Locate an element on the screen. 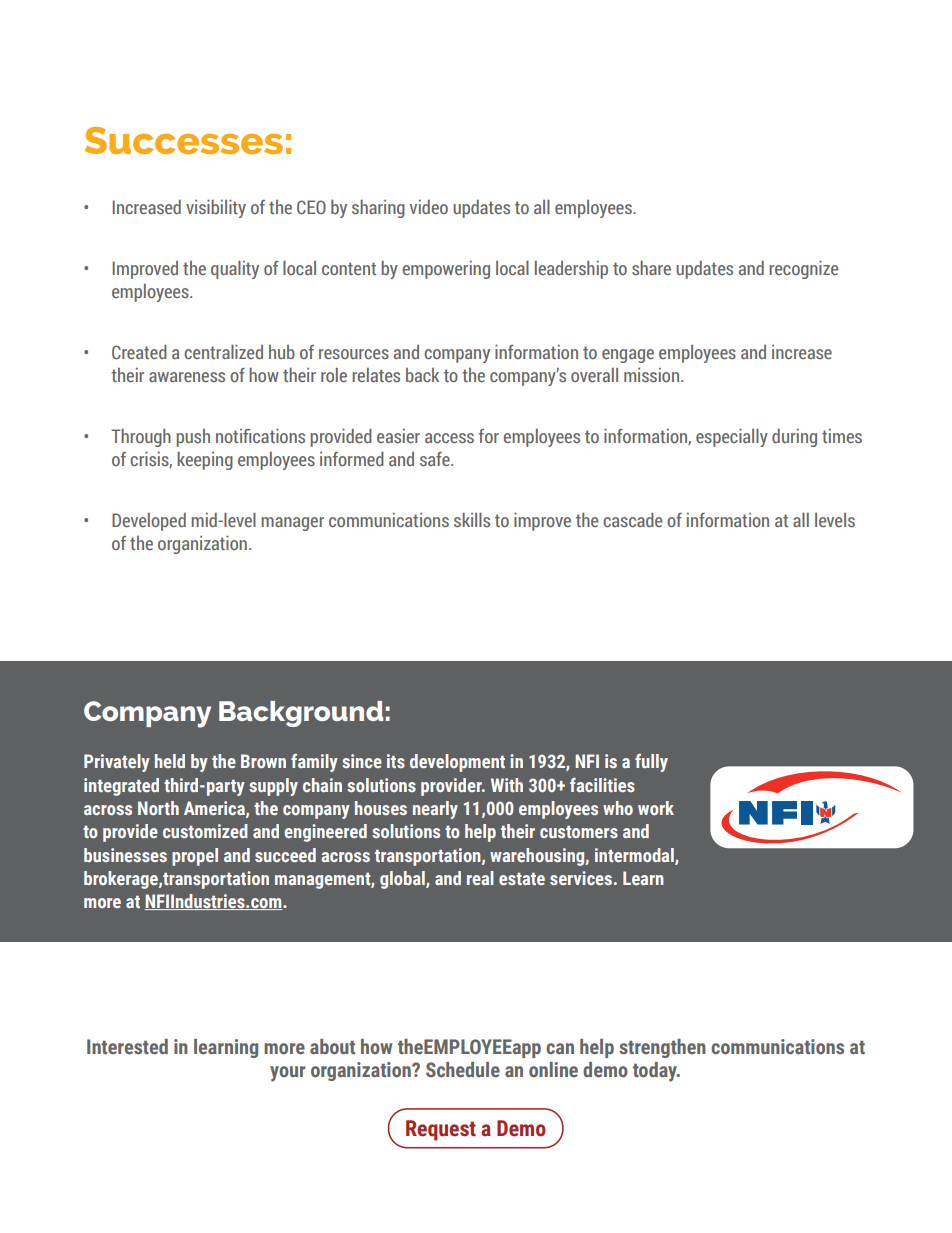 This screenshot has width=952, height=1233. recognize is located at coordinates (803, 270).
